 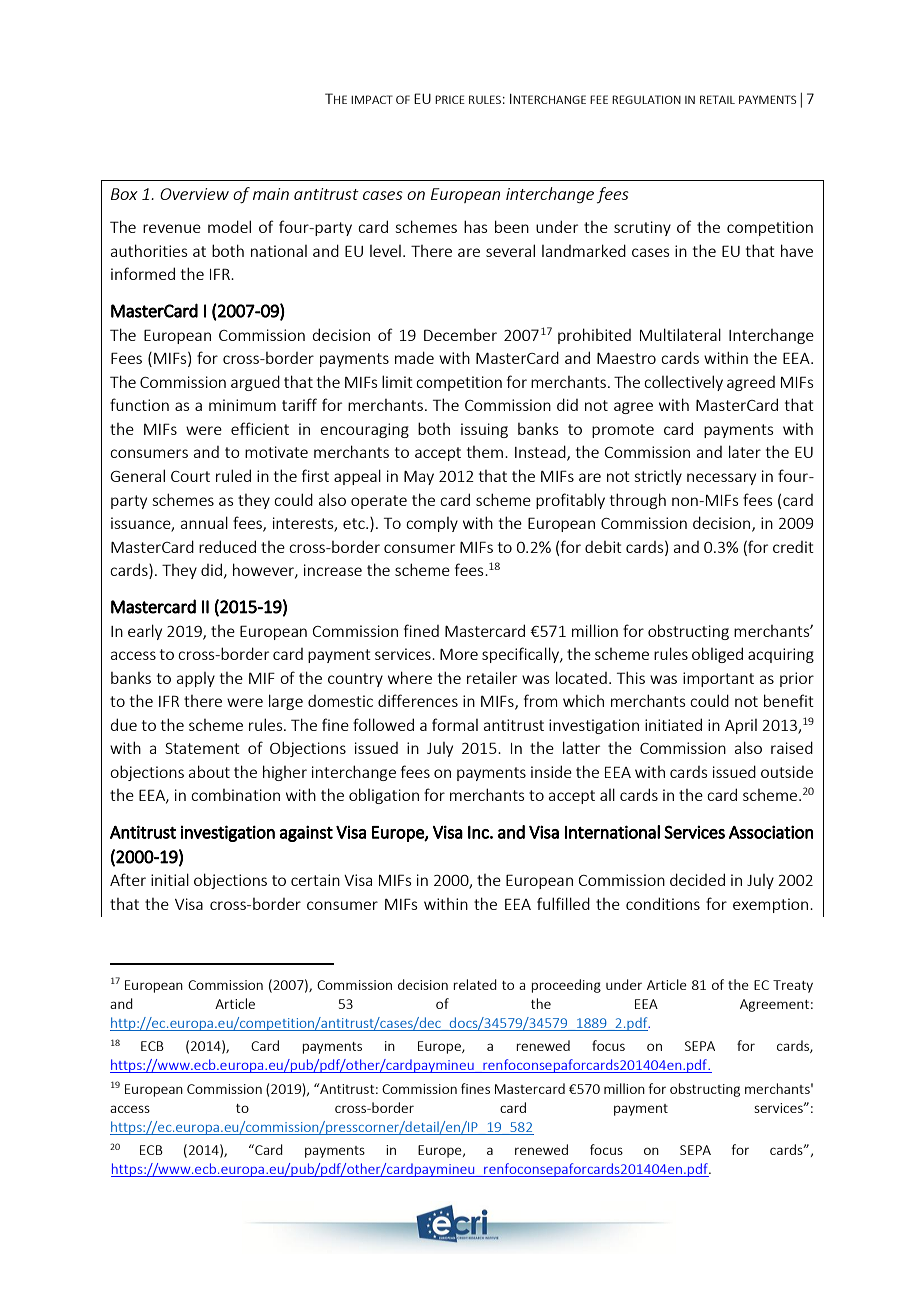 What do you see at coordinates (484, 430) in the image?
I see `issuing` at bounding box center [484, 430].
